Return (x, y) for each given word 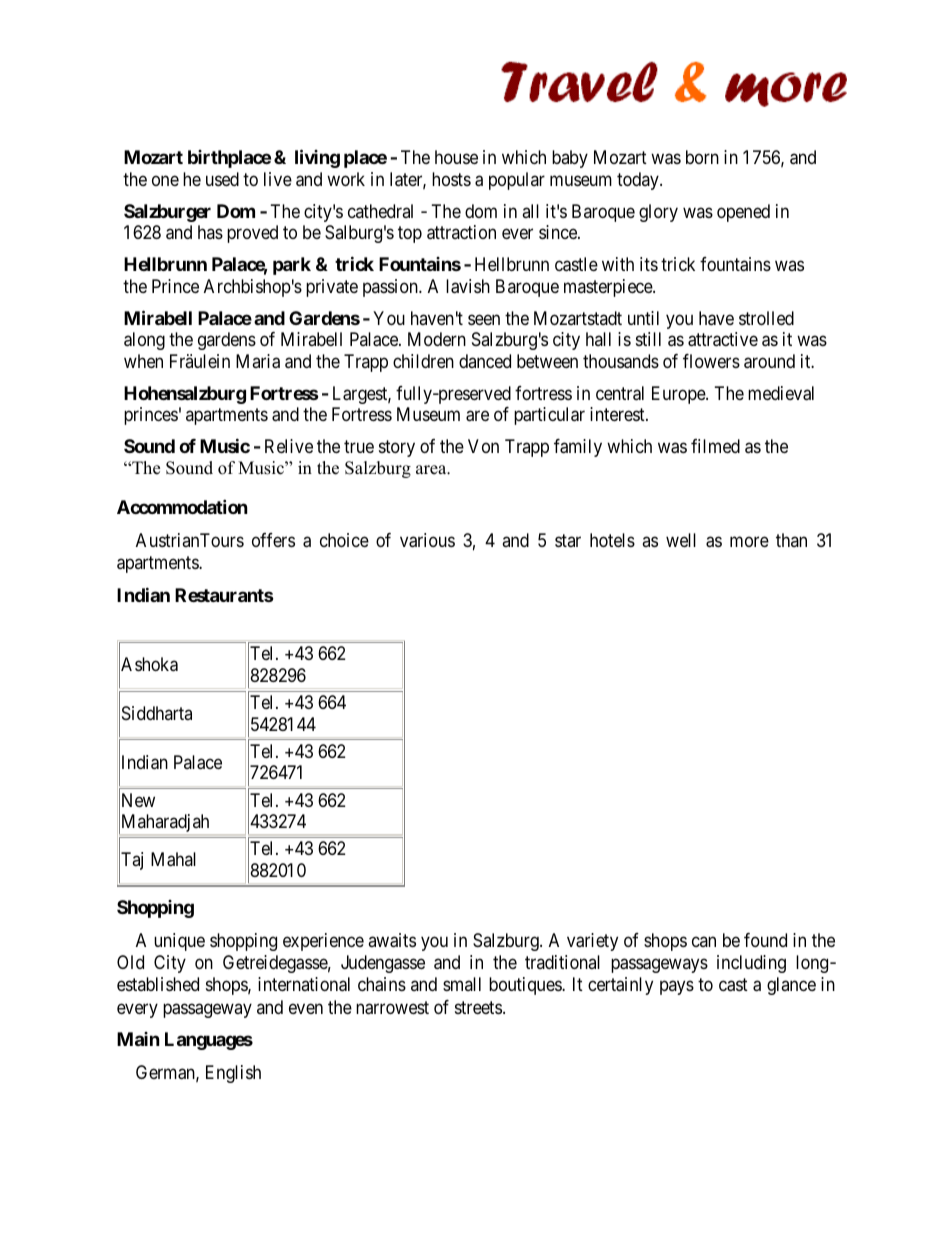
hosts (451, 179)
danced (485, 361)
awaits (392, 940)
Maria (258, 361)
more (749, 541)
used (222, 179)
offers (273, 540)
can (704, 941)
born (702, 157)
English (233, 1074)
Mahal (173, 859)
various (427, 540)
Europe (679, 395)
